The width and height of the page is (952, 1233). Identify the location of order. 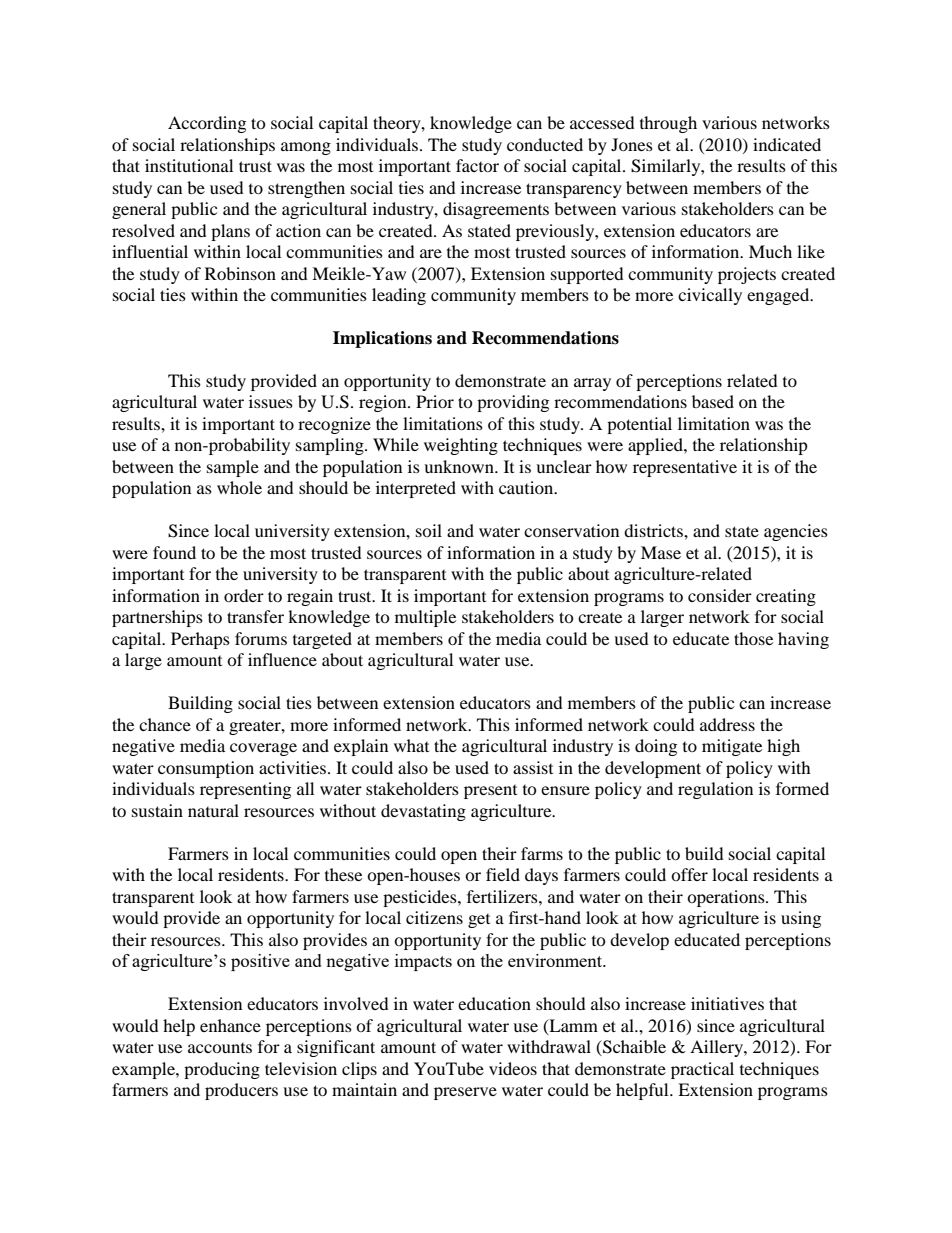
(244, 595).
